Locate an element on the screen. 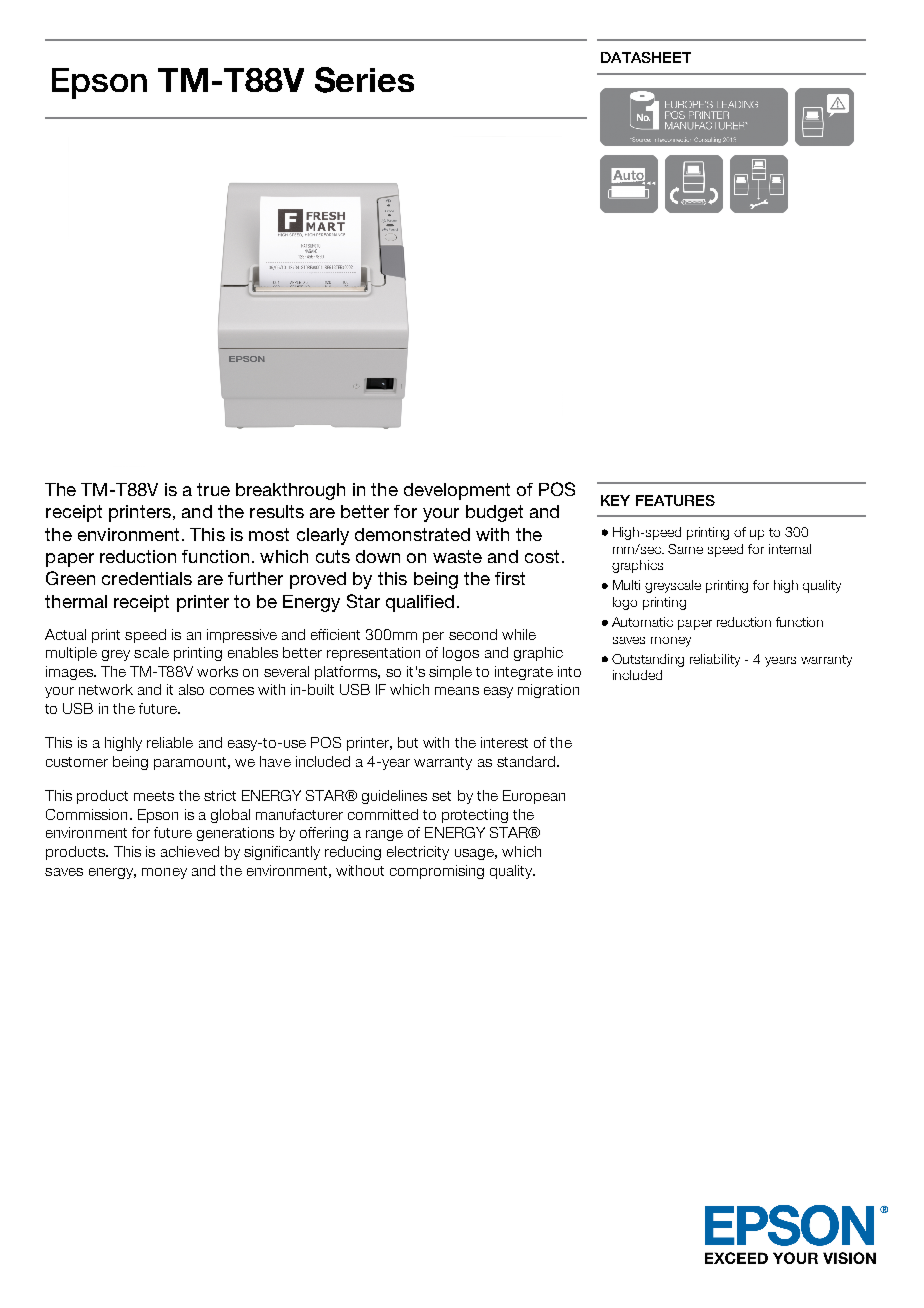 The height and width of the screenshot is (1308, 924). Same is located at coordinates (685, 549).
